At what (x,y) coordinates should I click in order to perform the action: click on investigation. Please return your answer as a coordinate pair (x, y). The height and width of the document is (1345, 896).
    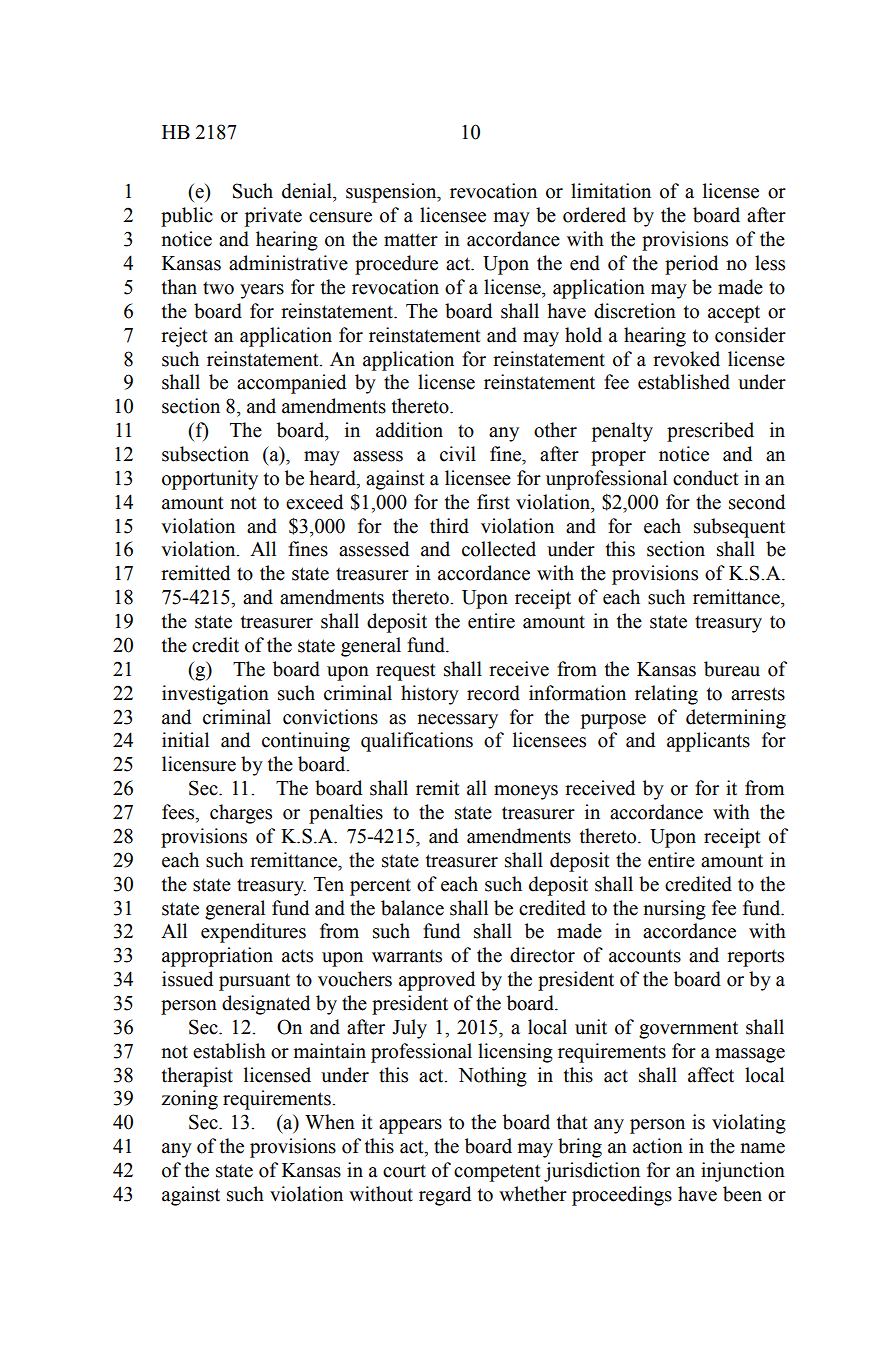
    Looking at the image, I should click on (215, 695).
